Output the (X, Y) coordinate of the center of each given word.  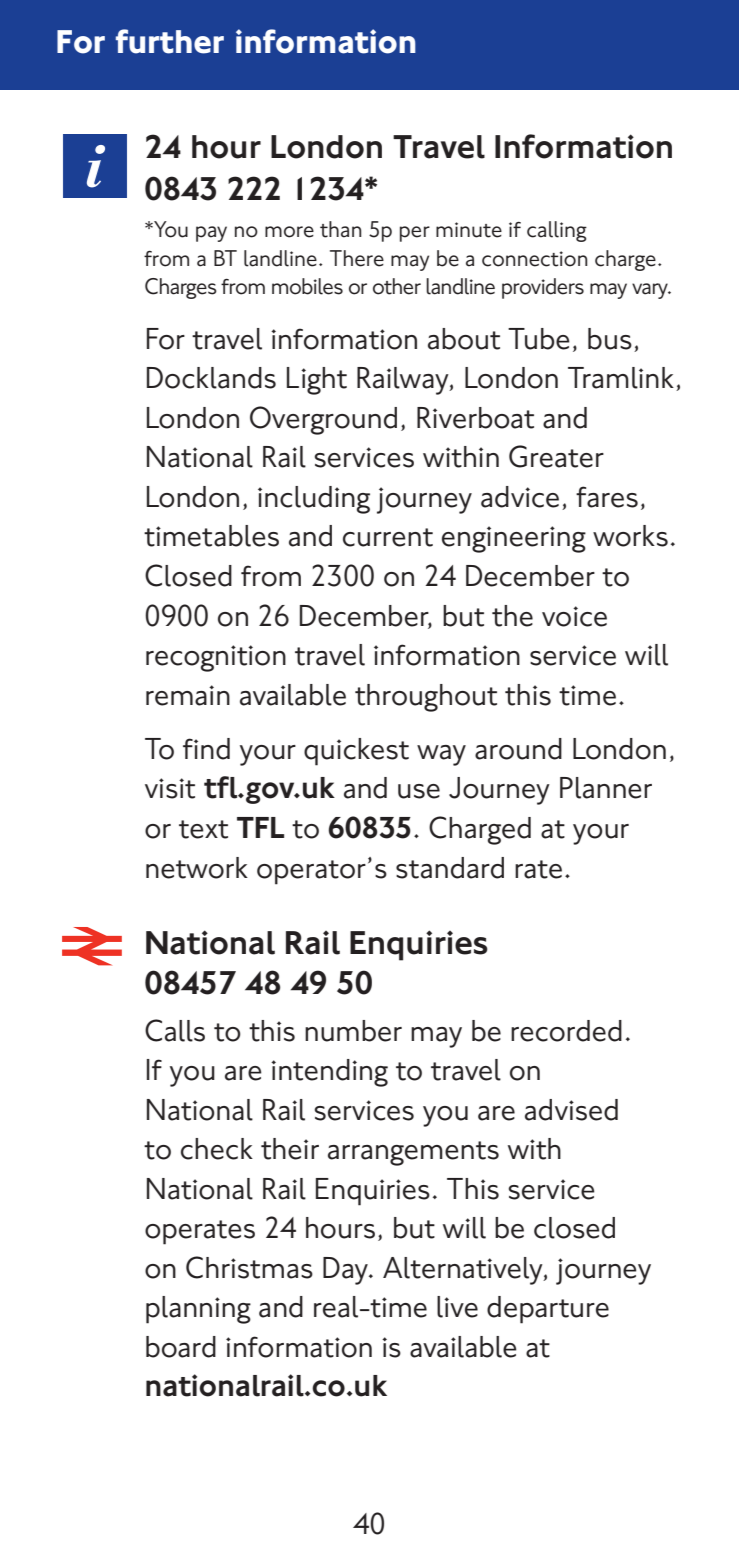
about (464, 339)
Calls (175, 1030)
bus (610, 339)
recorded (566, 1031)
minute (469, 230)
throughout (426, 698)
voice (574, 616)
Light (317, 381)
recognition (216, 658)
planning (198, 1310)
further (170, 41)
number (353, 1031)
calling (557, 231)
